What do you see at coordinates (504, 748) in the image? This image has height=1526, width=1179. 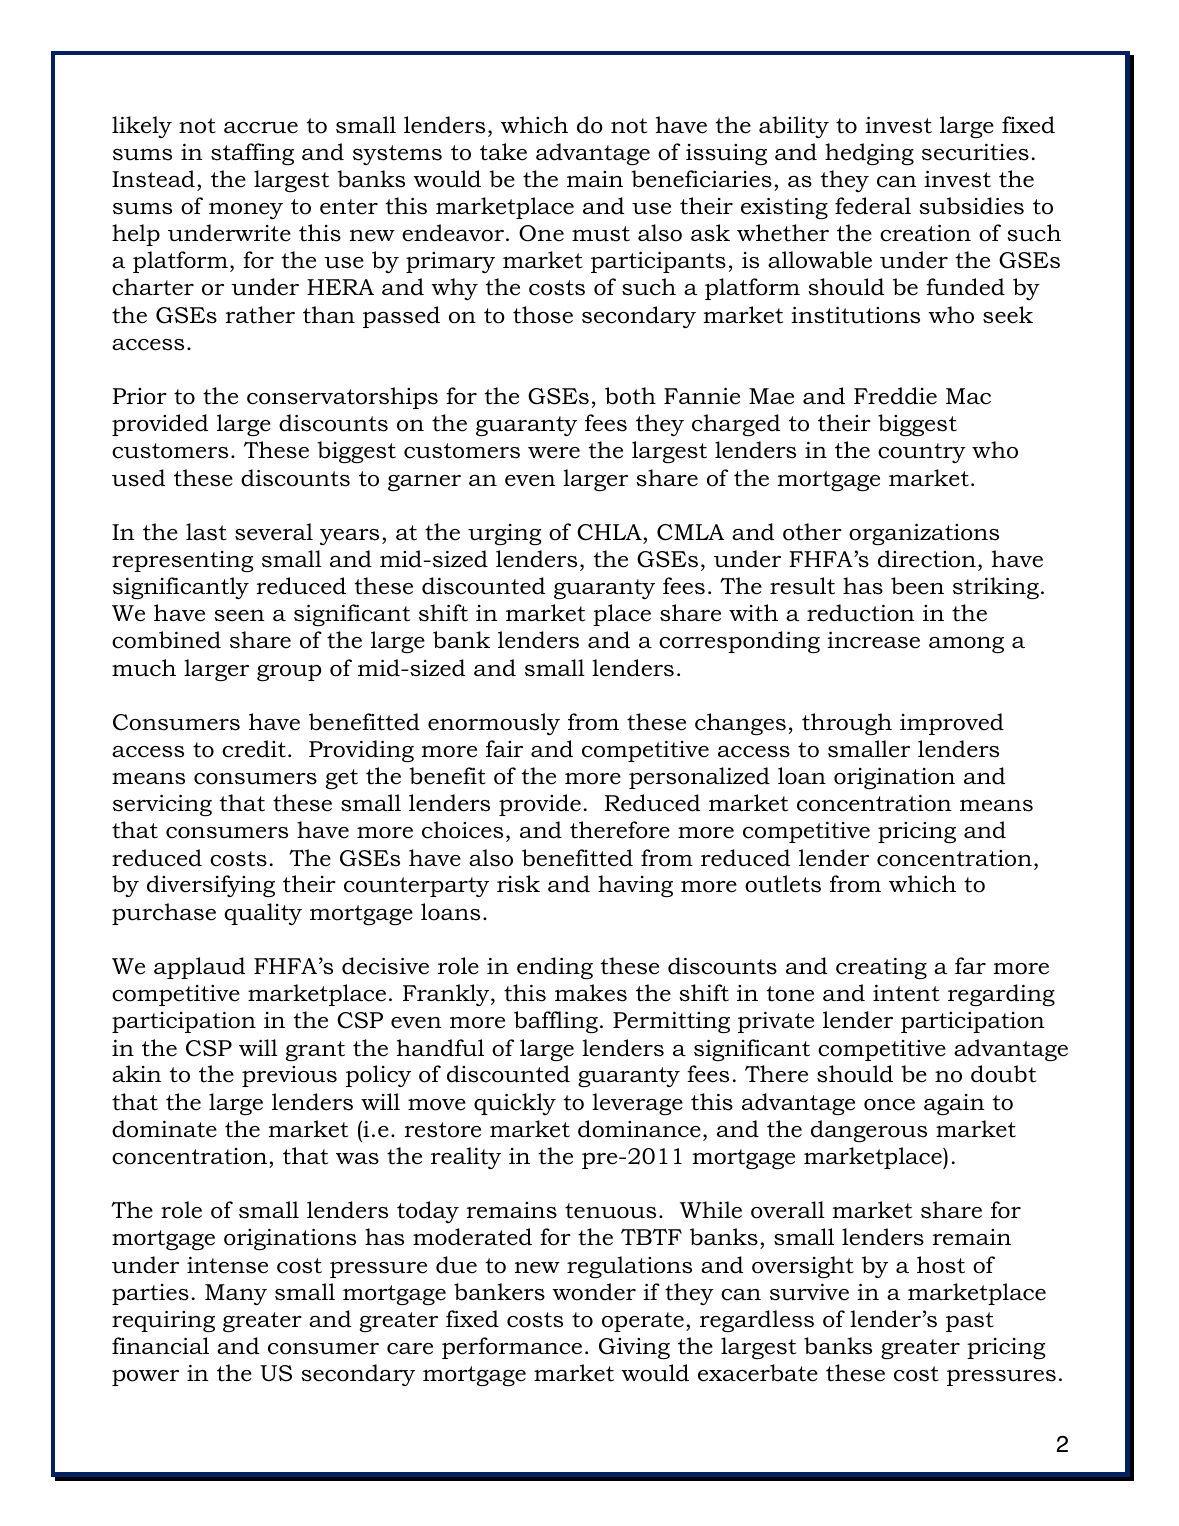 I see `fair` at bounding box center [504, 748].
